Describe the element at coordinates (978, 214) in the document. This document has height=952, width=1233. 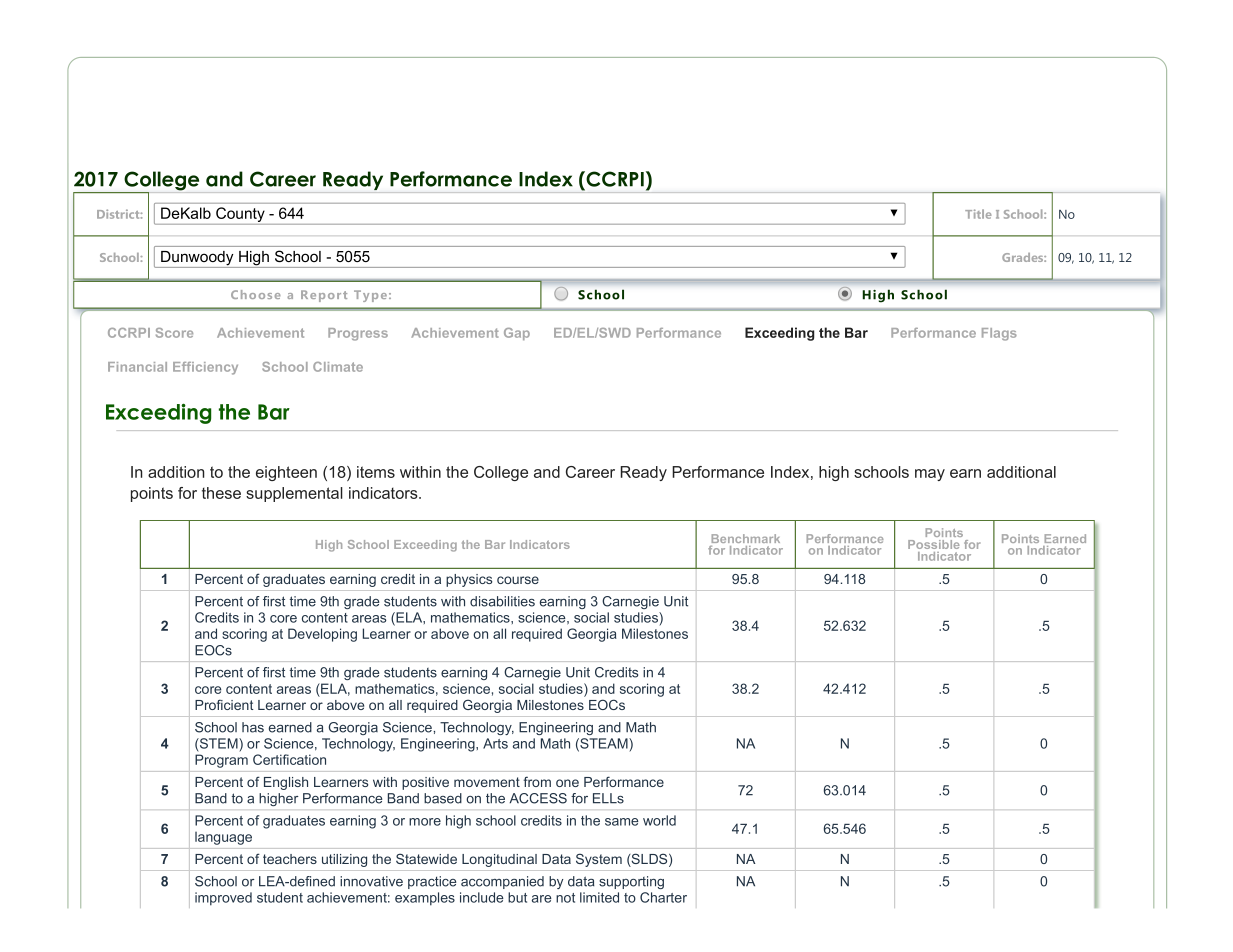
I see `Title` at that location.
